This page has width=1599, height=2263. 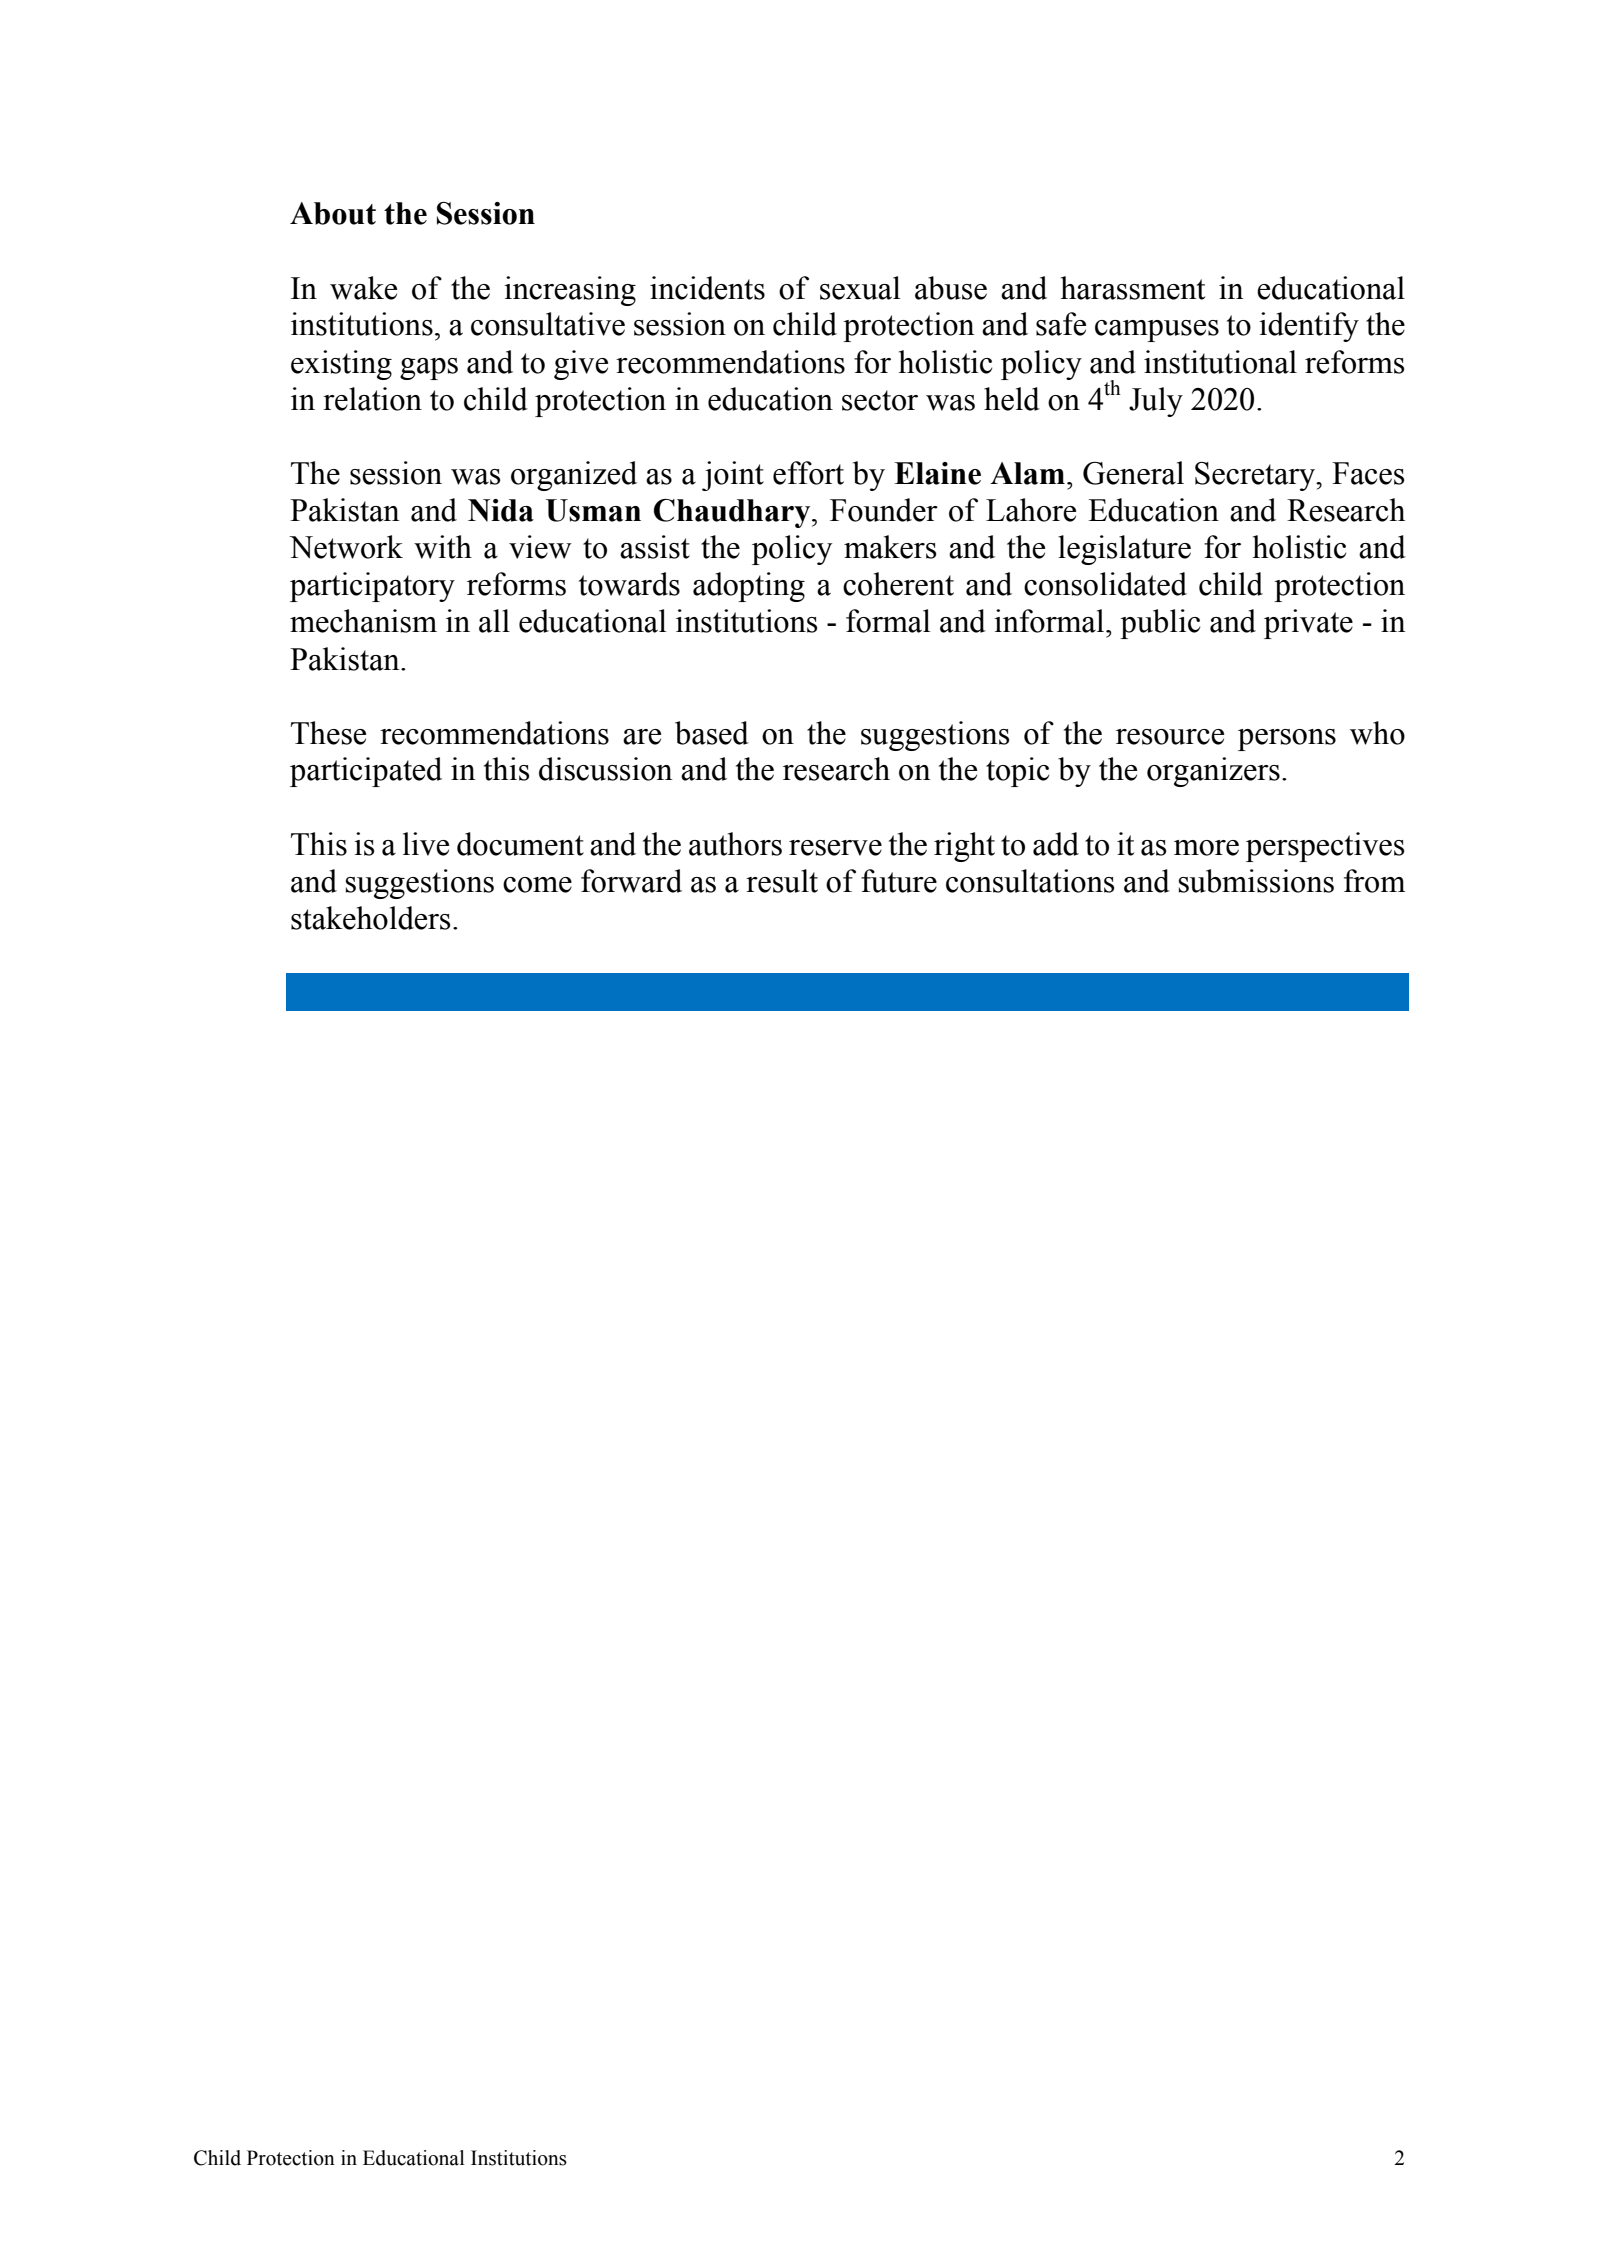 What do you see at coordinates (333, 213) in the page?
I see `About` at bounding box center [333, 213].
